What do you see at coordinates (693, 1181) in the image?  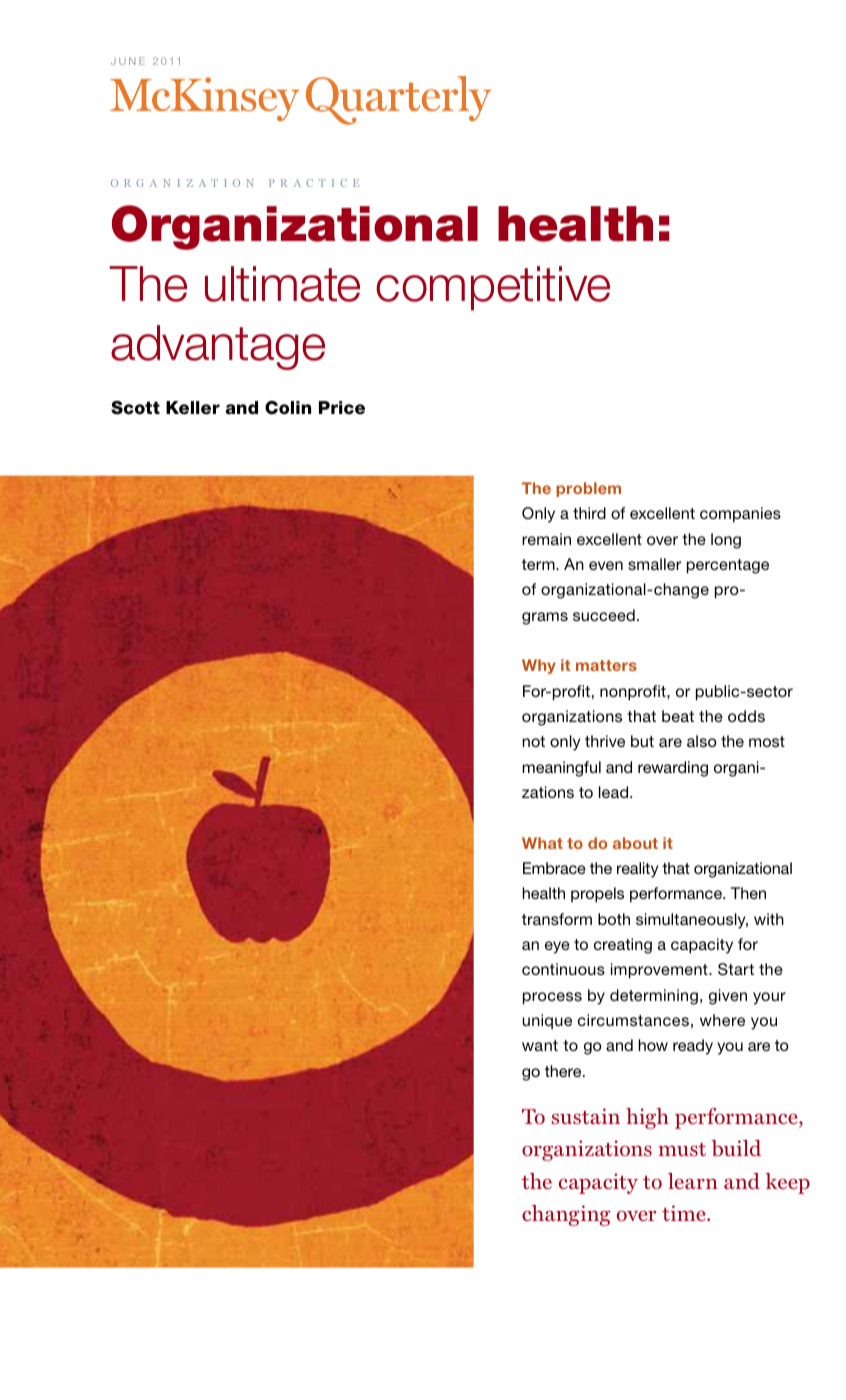 I see `learn` at bounding box center [693, 1181].
